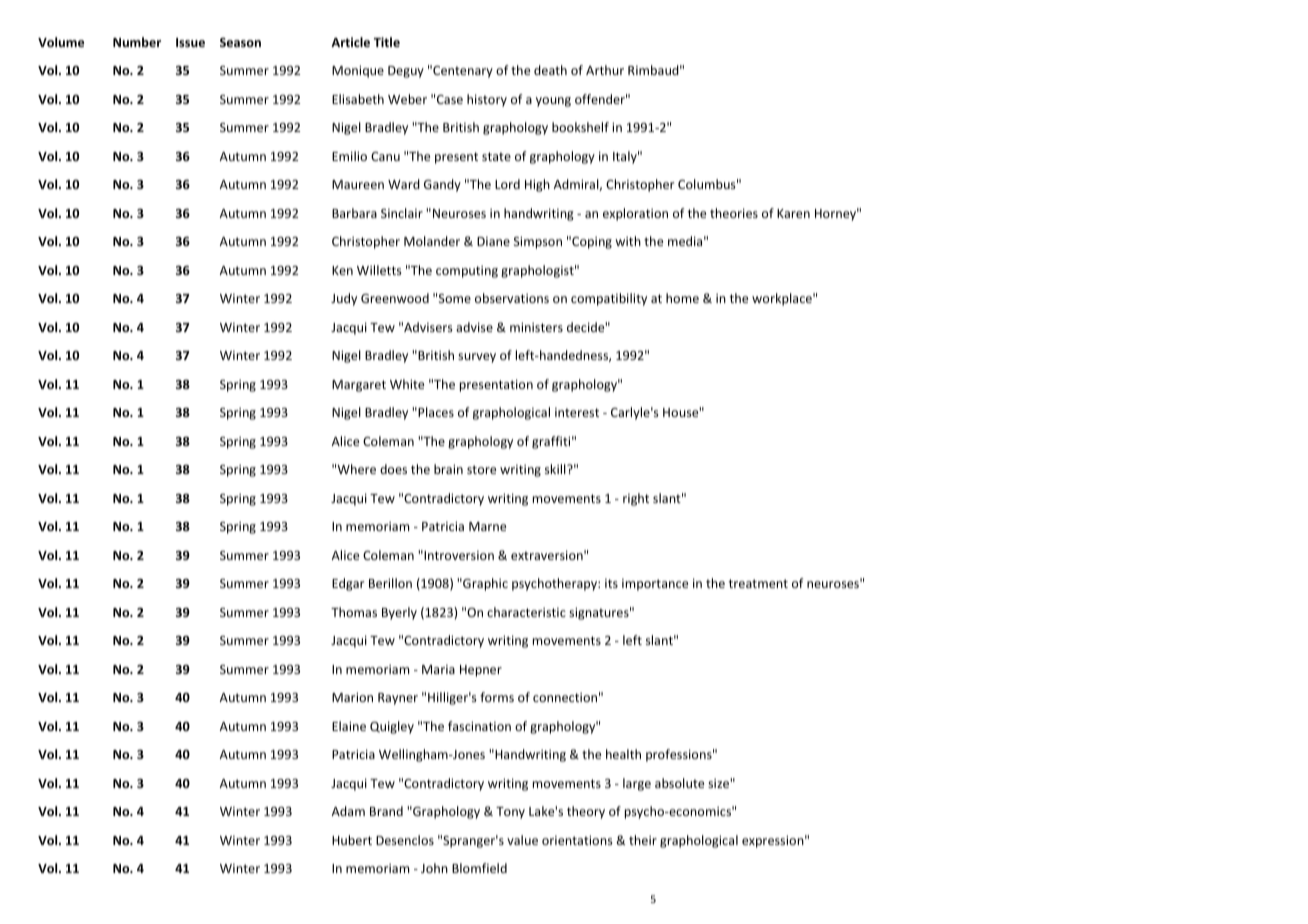 The height and width of the page is (924, 1308). Describe the element at coordinates (605, 70) in the page. I see `Arthur` at that location.
